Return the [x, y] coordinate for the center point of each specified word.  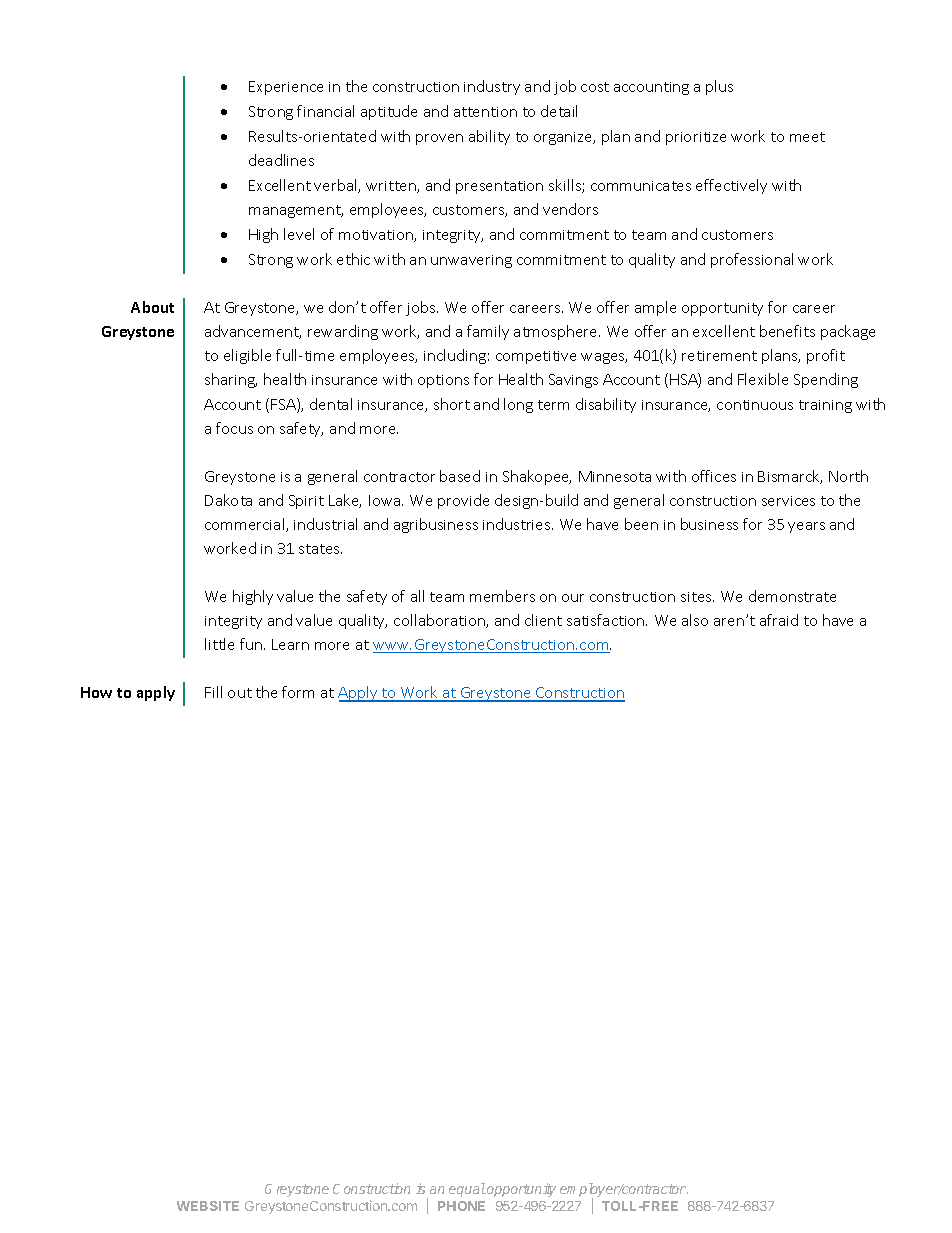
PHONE [461, 1206]
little [219, 644]
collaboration [440, 621]
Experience [286, 88]
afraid [779, 620]
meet [807, 137]
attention [485, 112]
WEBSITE [208, 1206]
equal [467, 1190]
